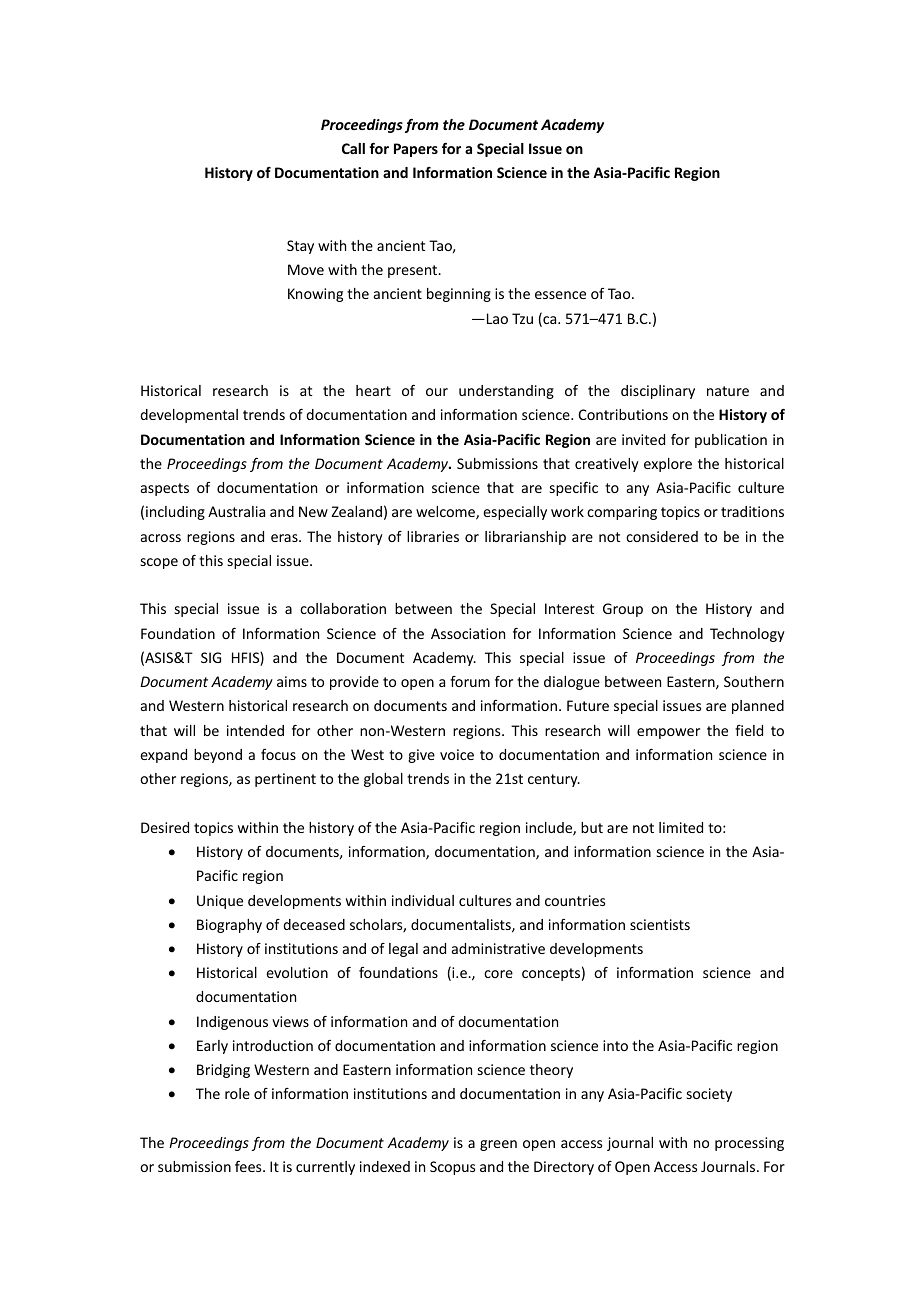  What do you see at coordinates (236, 511) in the screenshot?
I see `Australia` at bounding box center [236, 511].
